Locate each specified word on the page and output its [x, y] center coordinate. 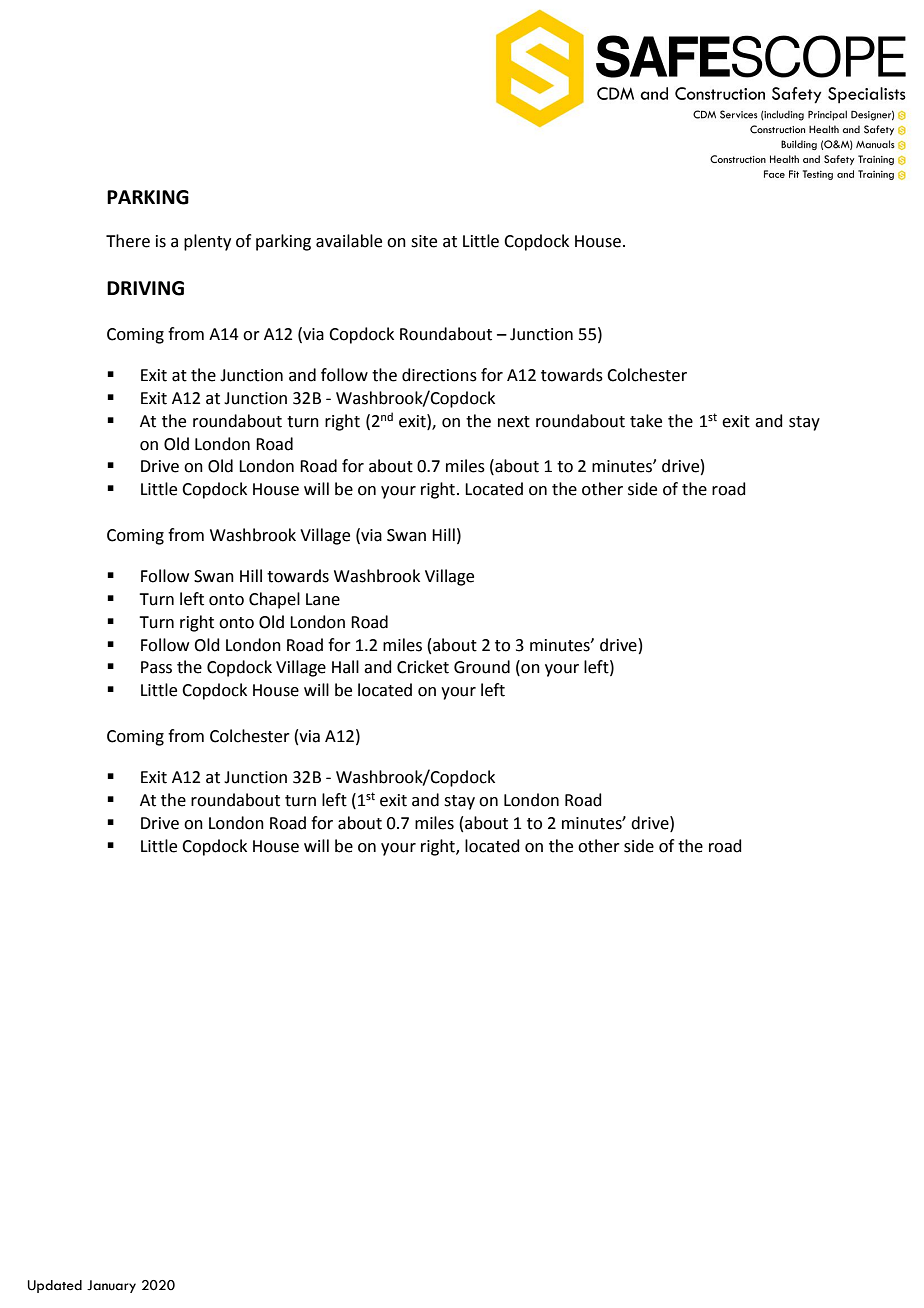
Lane [323, 599]
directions [439, 375]
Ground [482, 667]
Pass [156, 667]
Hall [345, 667]
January [111, 1286]
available [349, 241]
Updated [55, 1286]
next [514, 422]
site [424, 241]
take [646, 421]
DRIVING [145, 288]
